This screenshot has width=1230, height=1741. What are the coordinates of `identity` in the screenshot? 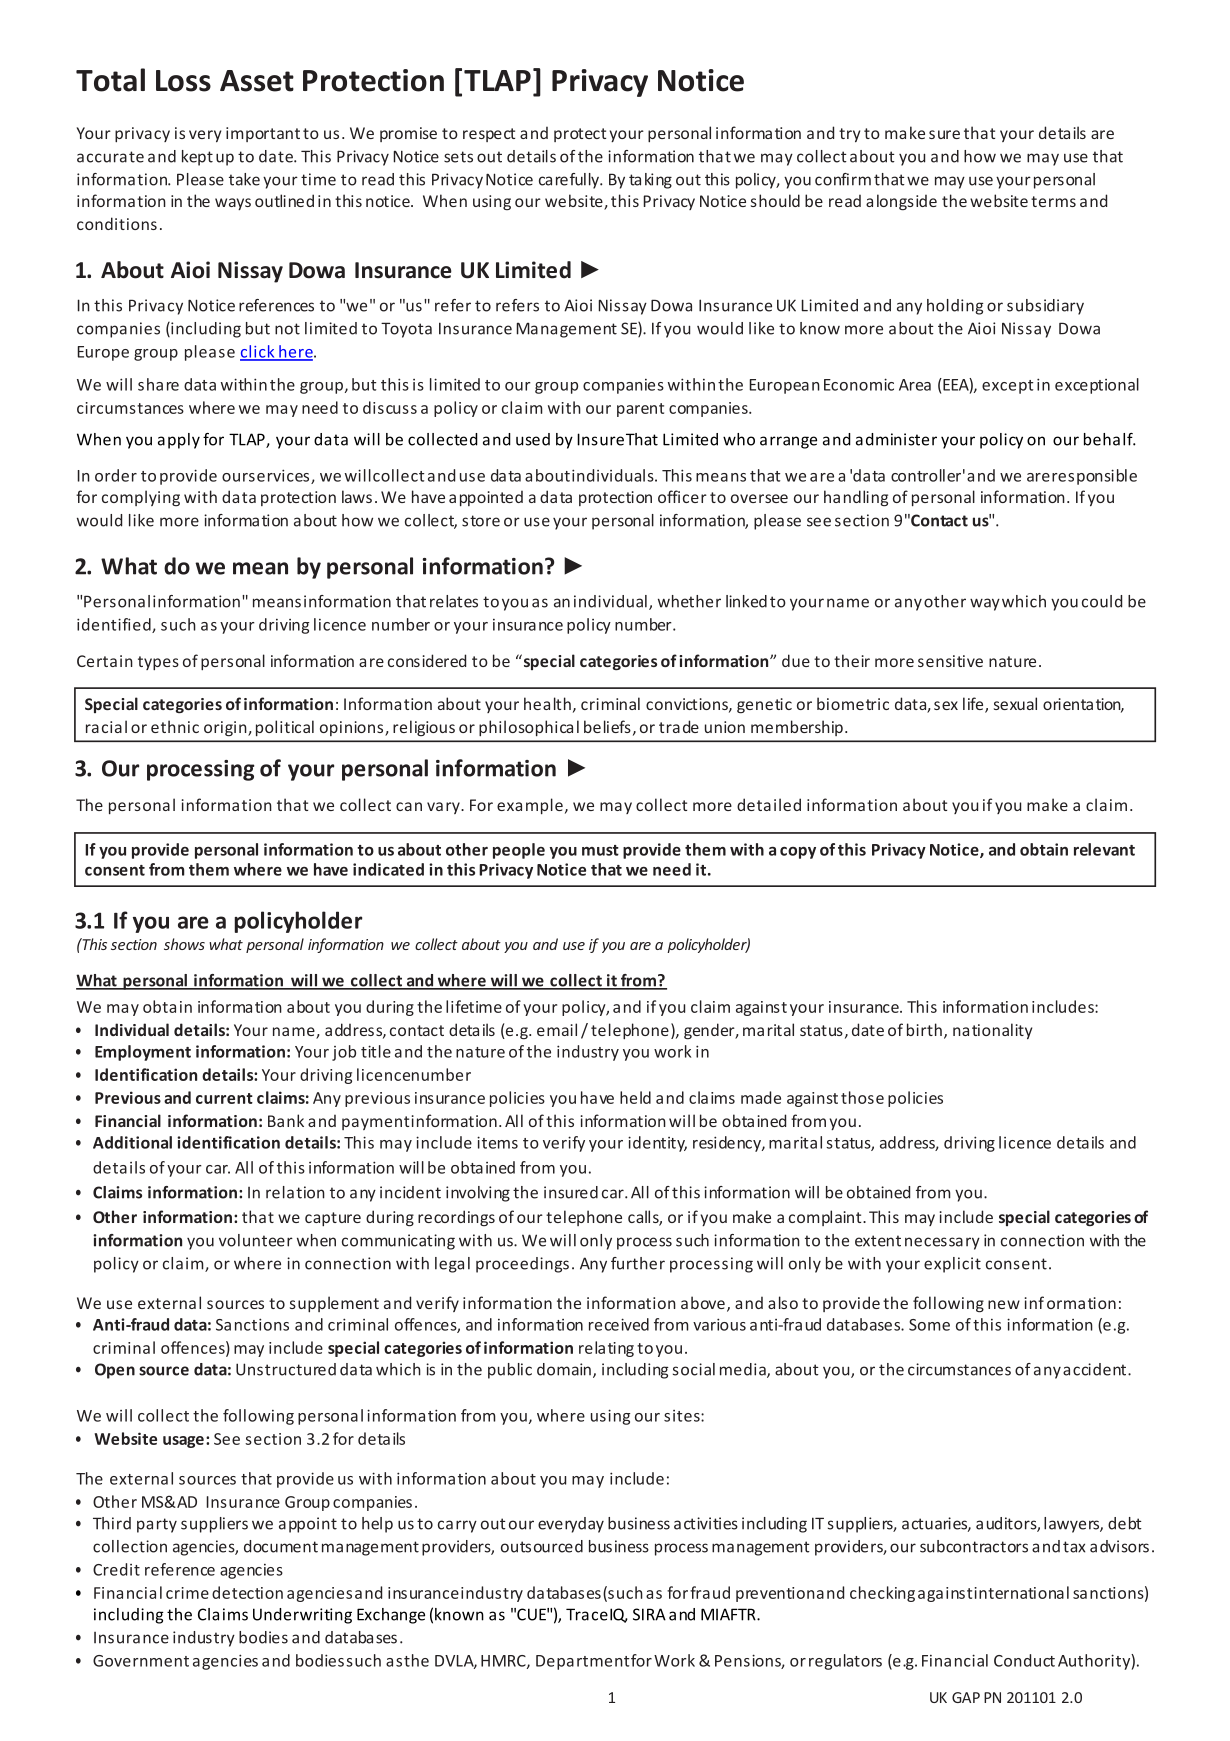 It's located at (657, 1144).
